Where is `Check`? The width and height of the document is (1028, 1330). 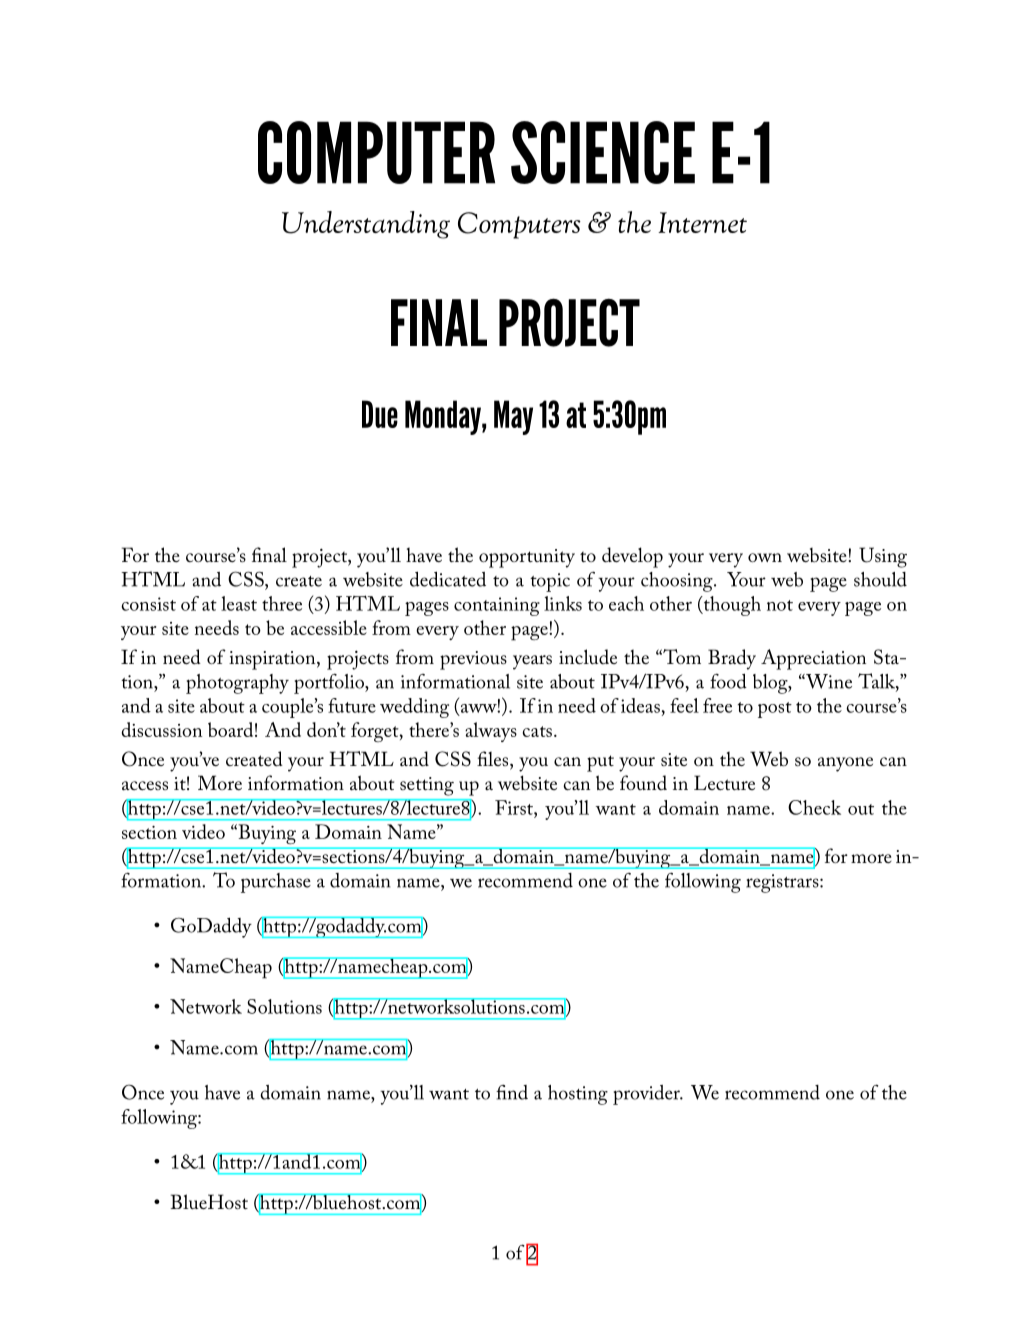
Check is located at coordinates (814, 807).
